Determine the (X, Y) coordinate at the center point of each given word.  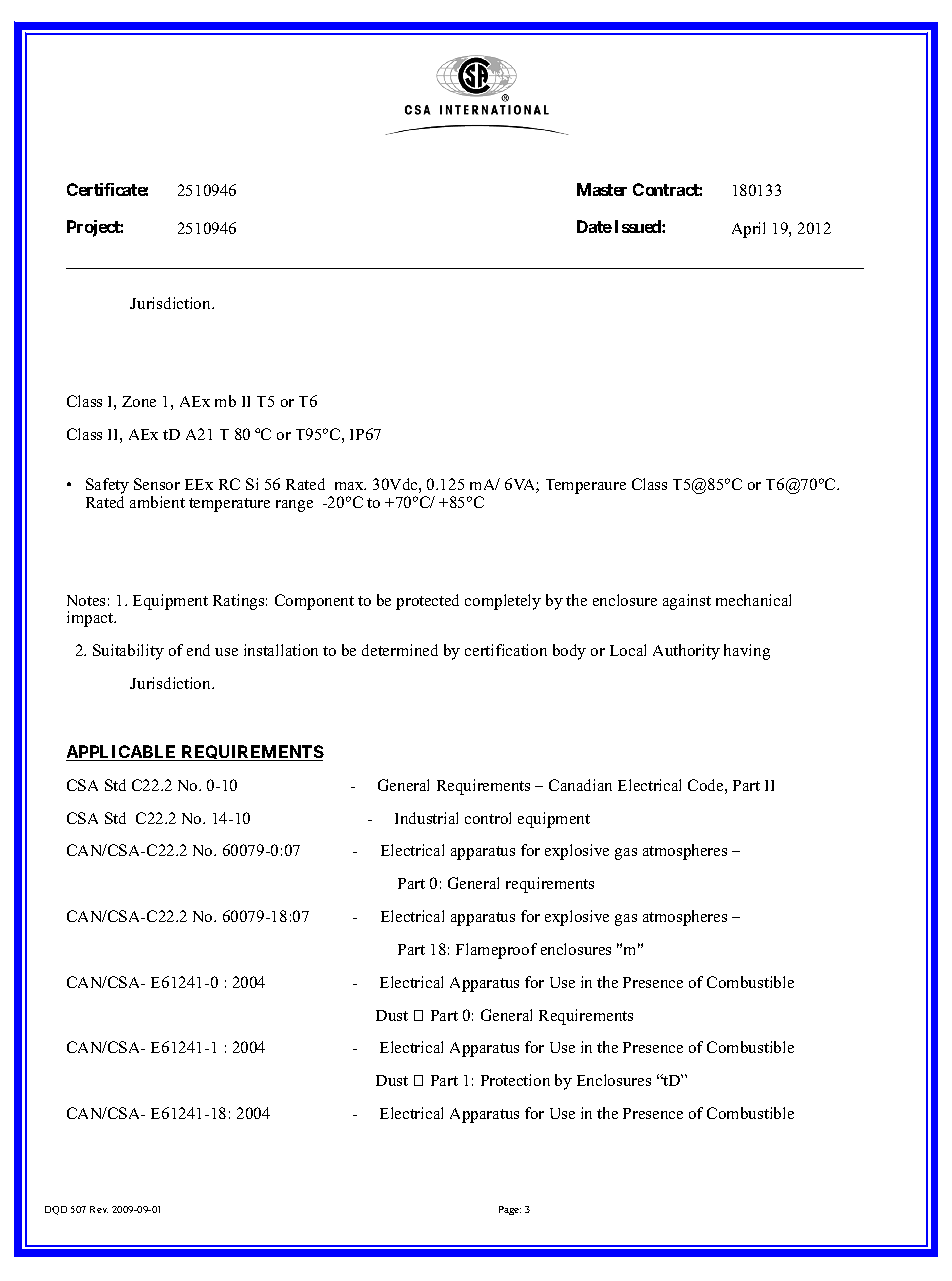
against (687, 602)
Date (594, 226)
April (748, 230)
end (198, 650)
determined (400, 650)
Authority (686, 652)
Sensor (157, 484)
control (488, 818)
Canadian (580, 785)
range (294, 506)
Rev (99, 1209)
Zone (139, 401)
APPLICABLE (122, 753)
